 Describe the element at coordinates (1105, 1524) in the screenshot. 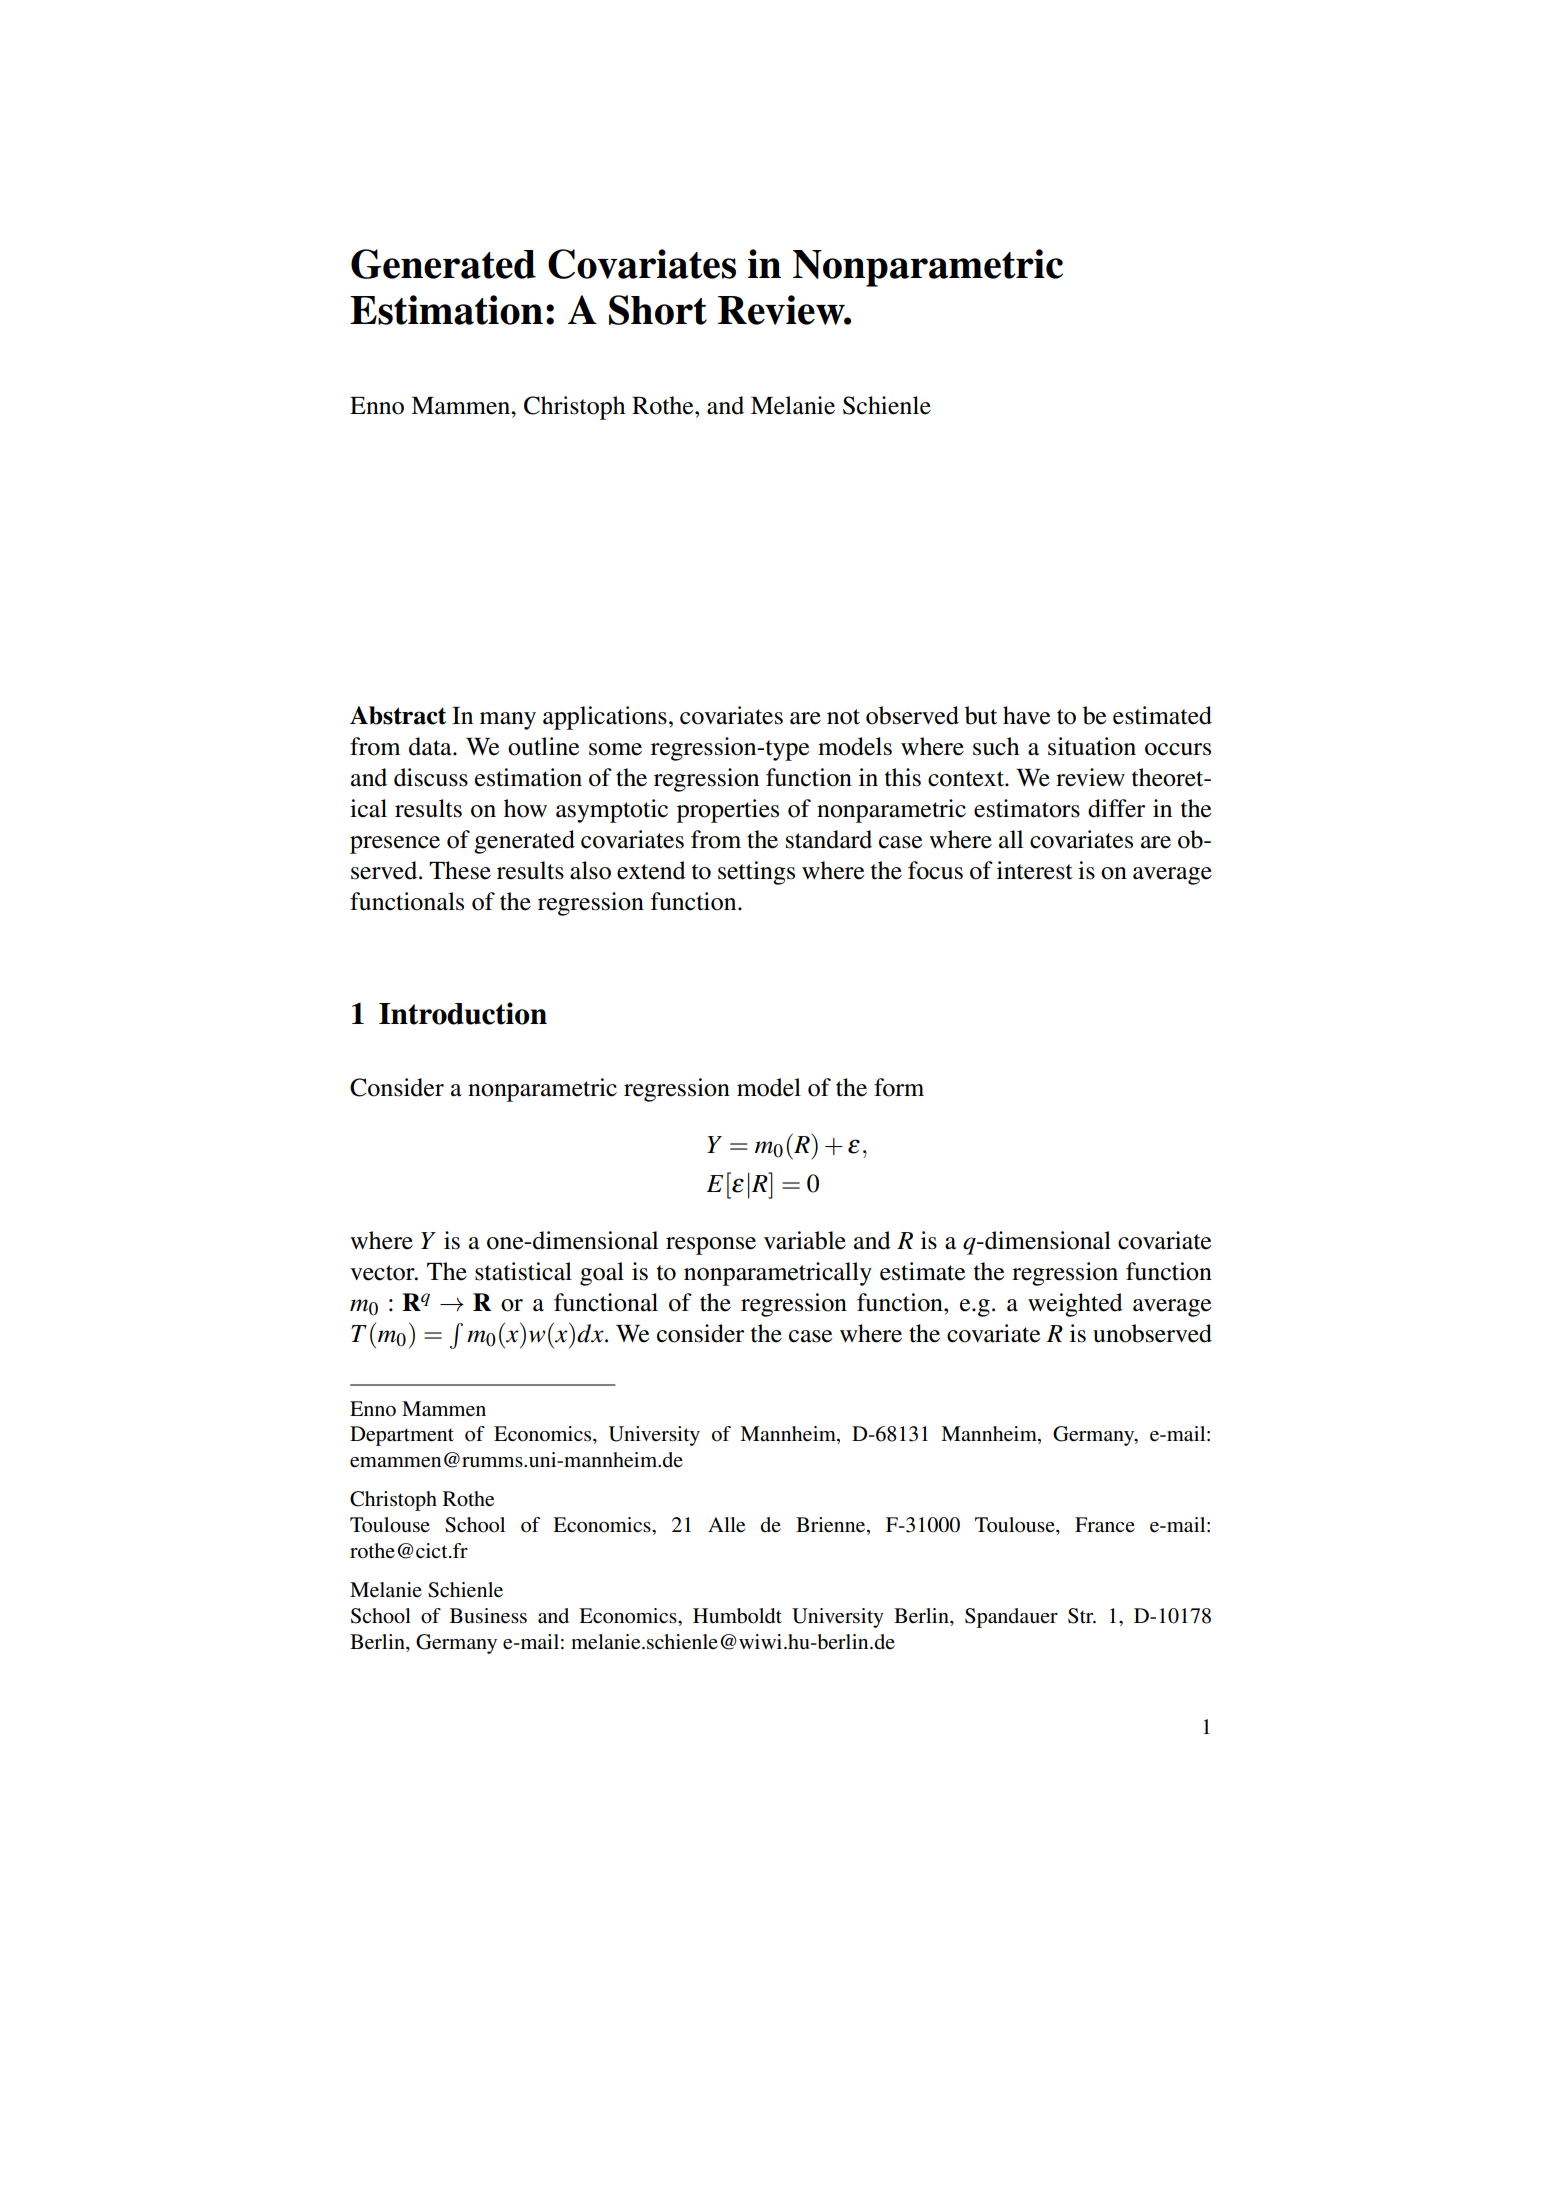

I see `France` at that location.
